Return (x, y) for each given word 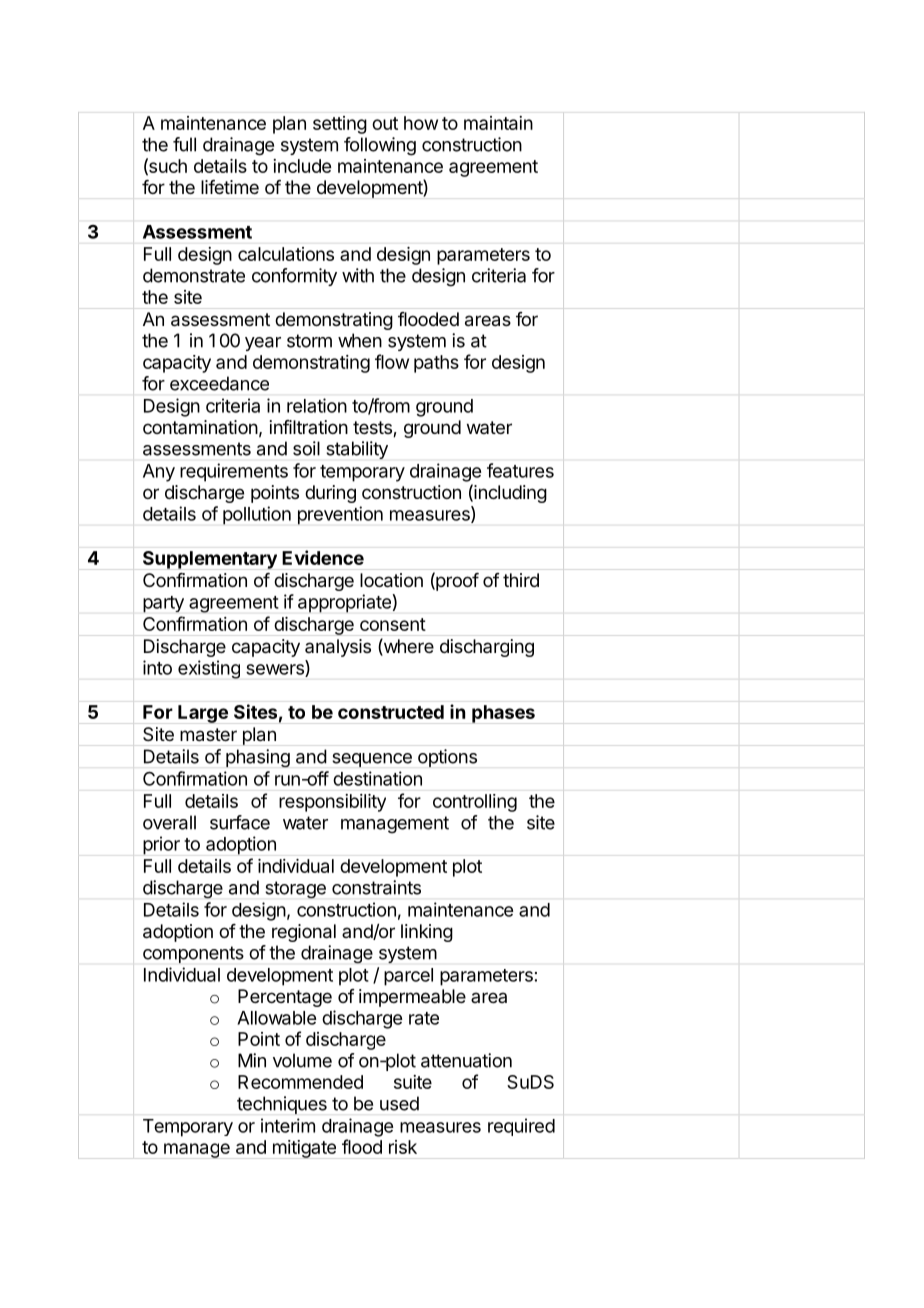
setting (340, 125)
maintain (498, 123)
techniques (282, 1105)
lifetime (230, 187)
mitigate (304, 1149)
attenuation (466, 1060)
